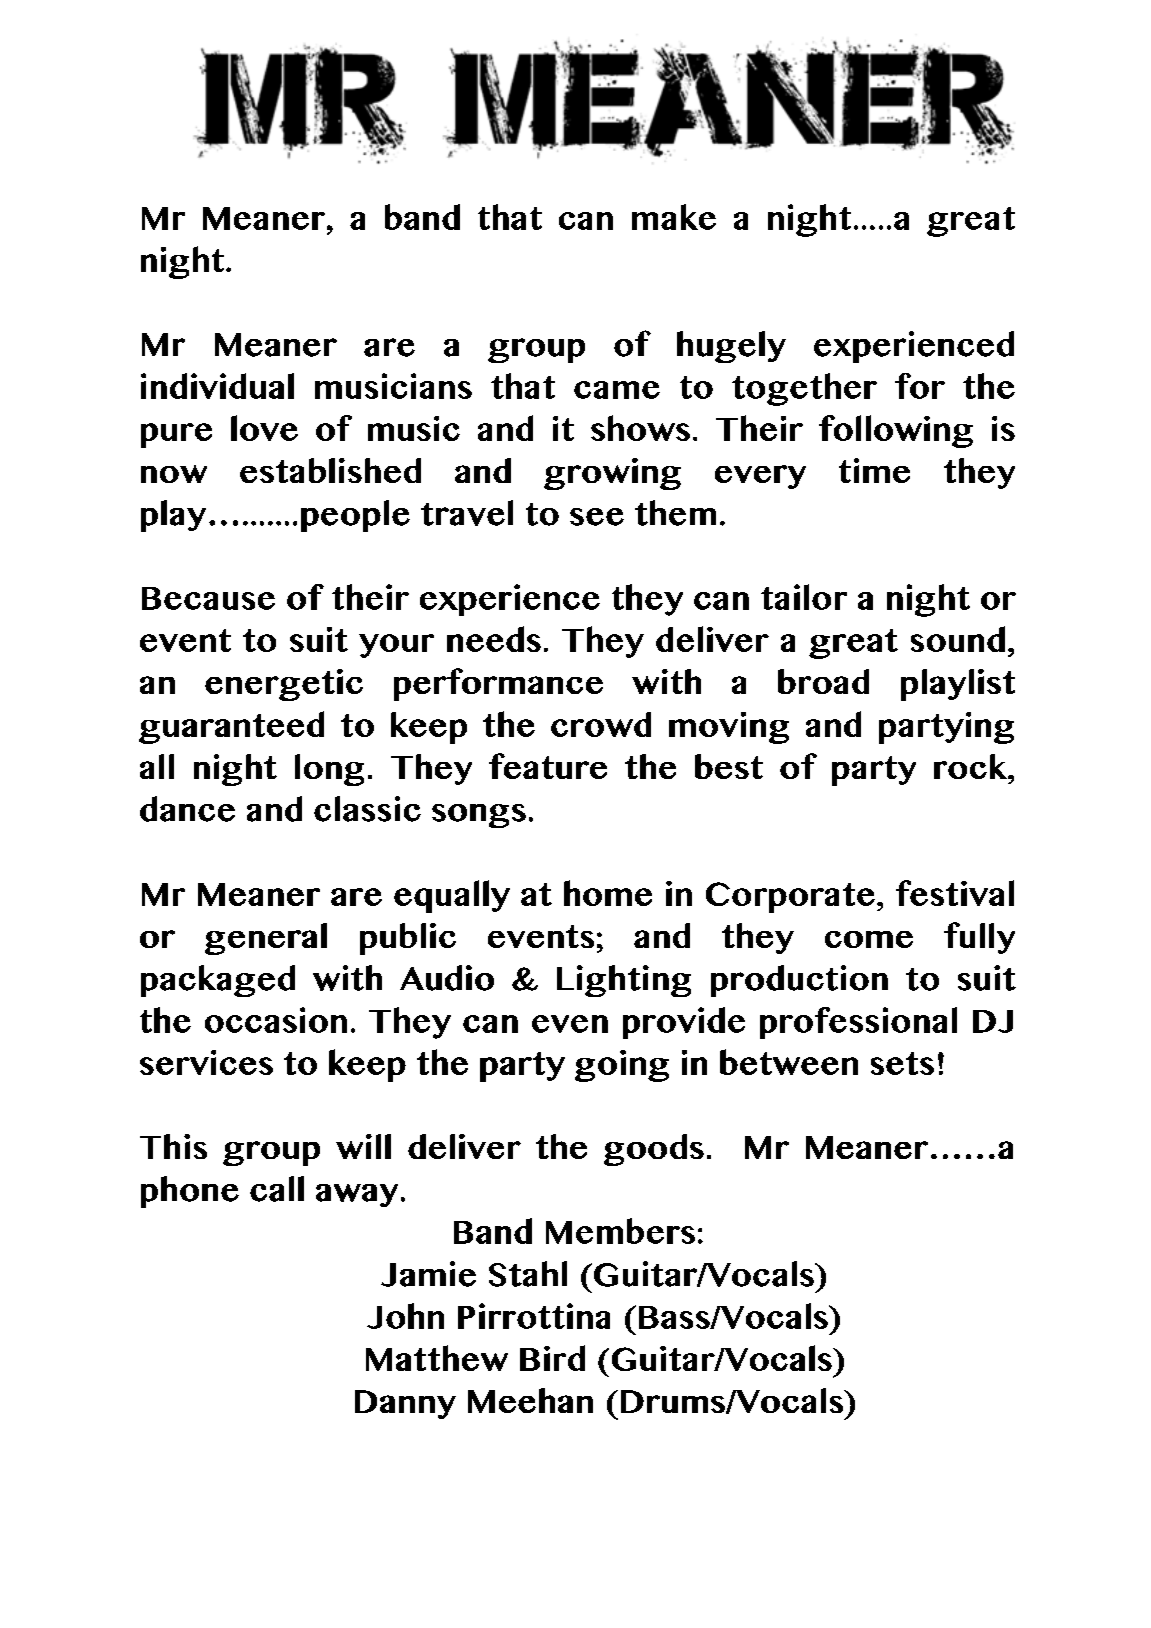  Describe the element at coordinates (329, 770) in the document. I see `long` at that location.
